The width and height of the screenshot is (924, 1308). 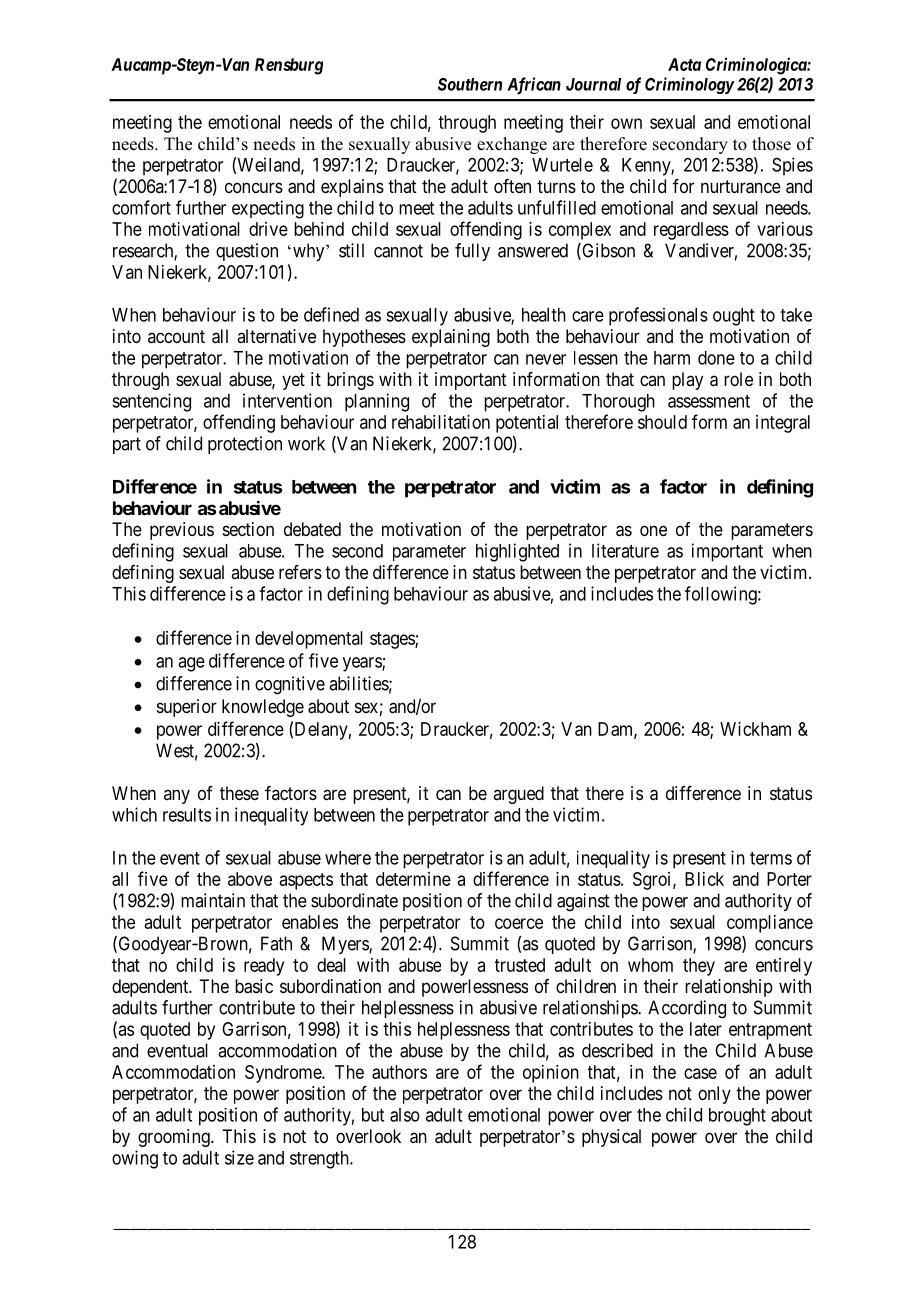 What do you see at coordinates (689, 85) in the screenshot?
I see `Criminology` at bounding box center [689, 85].
